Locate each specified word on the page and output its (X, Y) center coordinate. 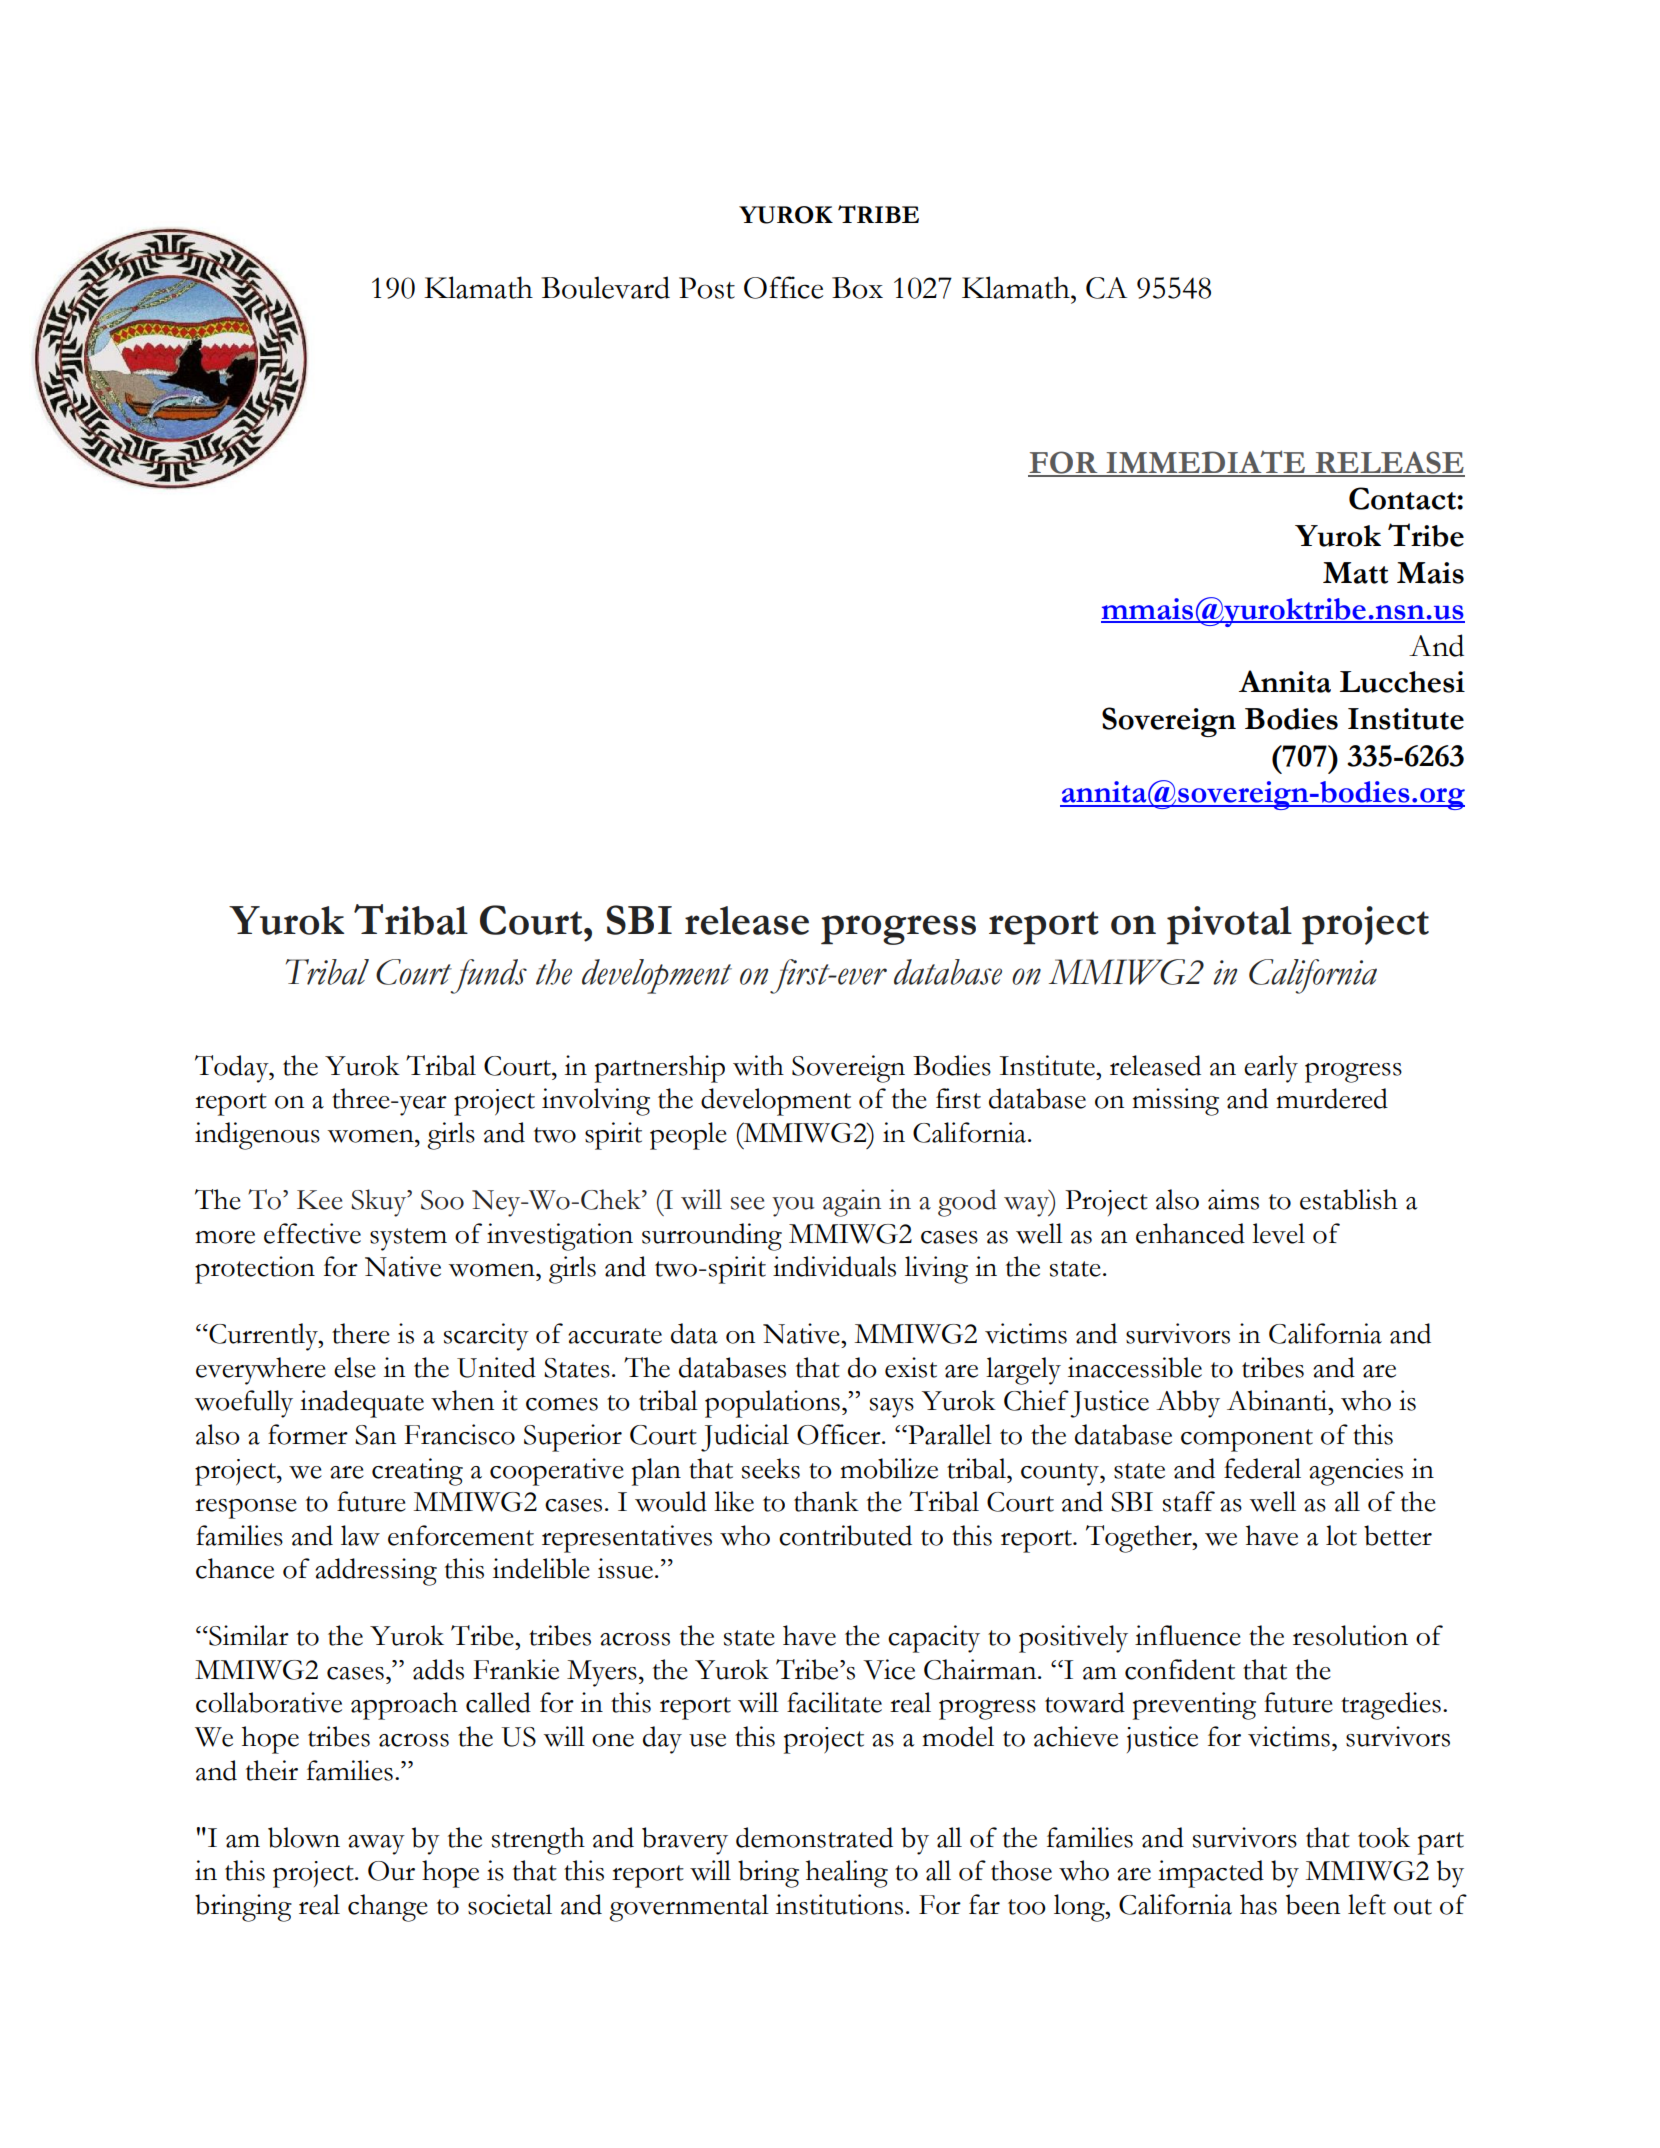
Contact (1403, 498)
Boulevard (605, 287)
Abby (1188, 1404)
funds (488, 976)
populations (772, 1404)
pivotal (1229, 925)
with (758, 1065)
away (376, 1845)
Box (857, 288)
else (355, 1367)
